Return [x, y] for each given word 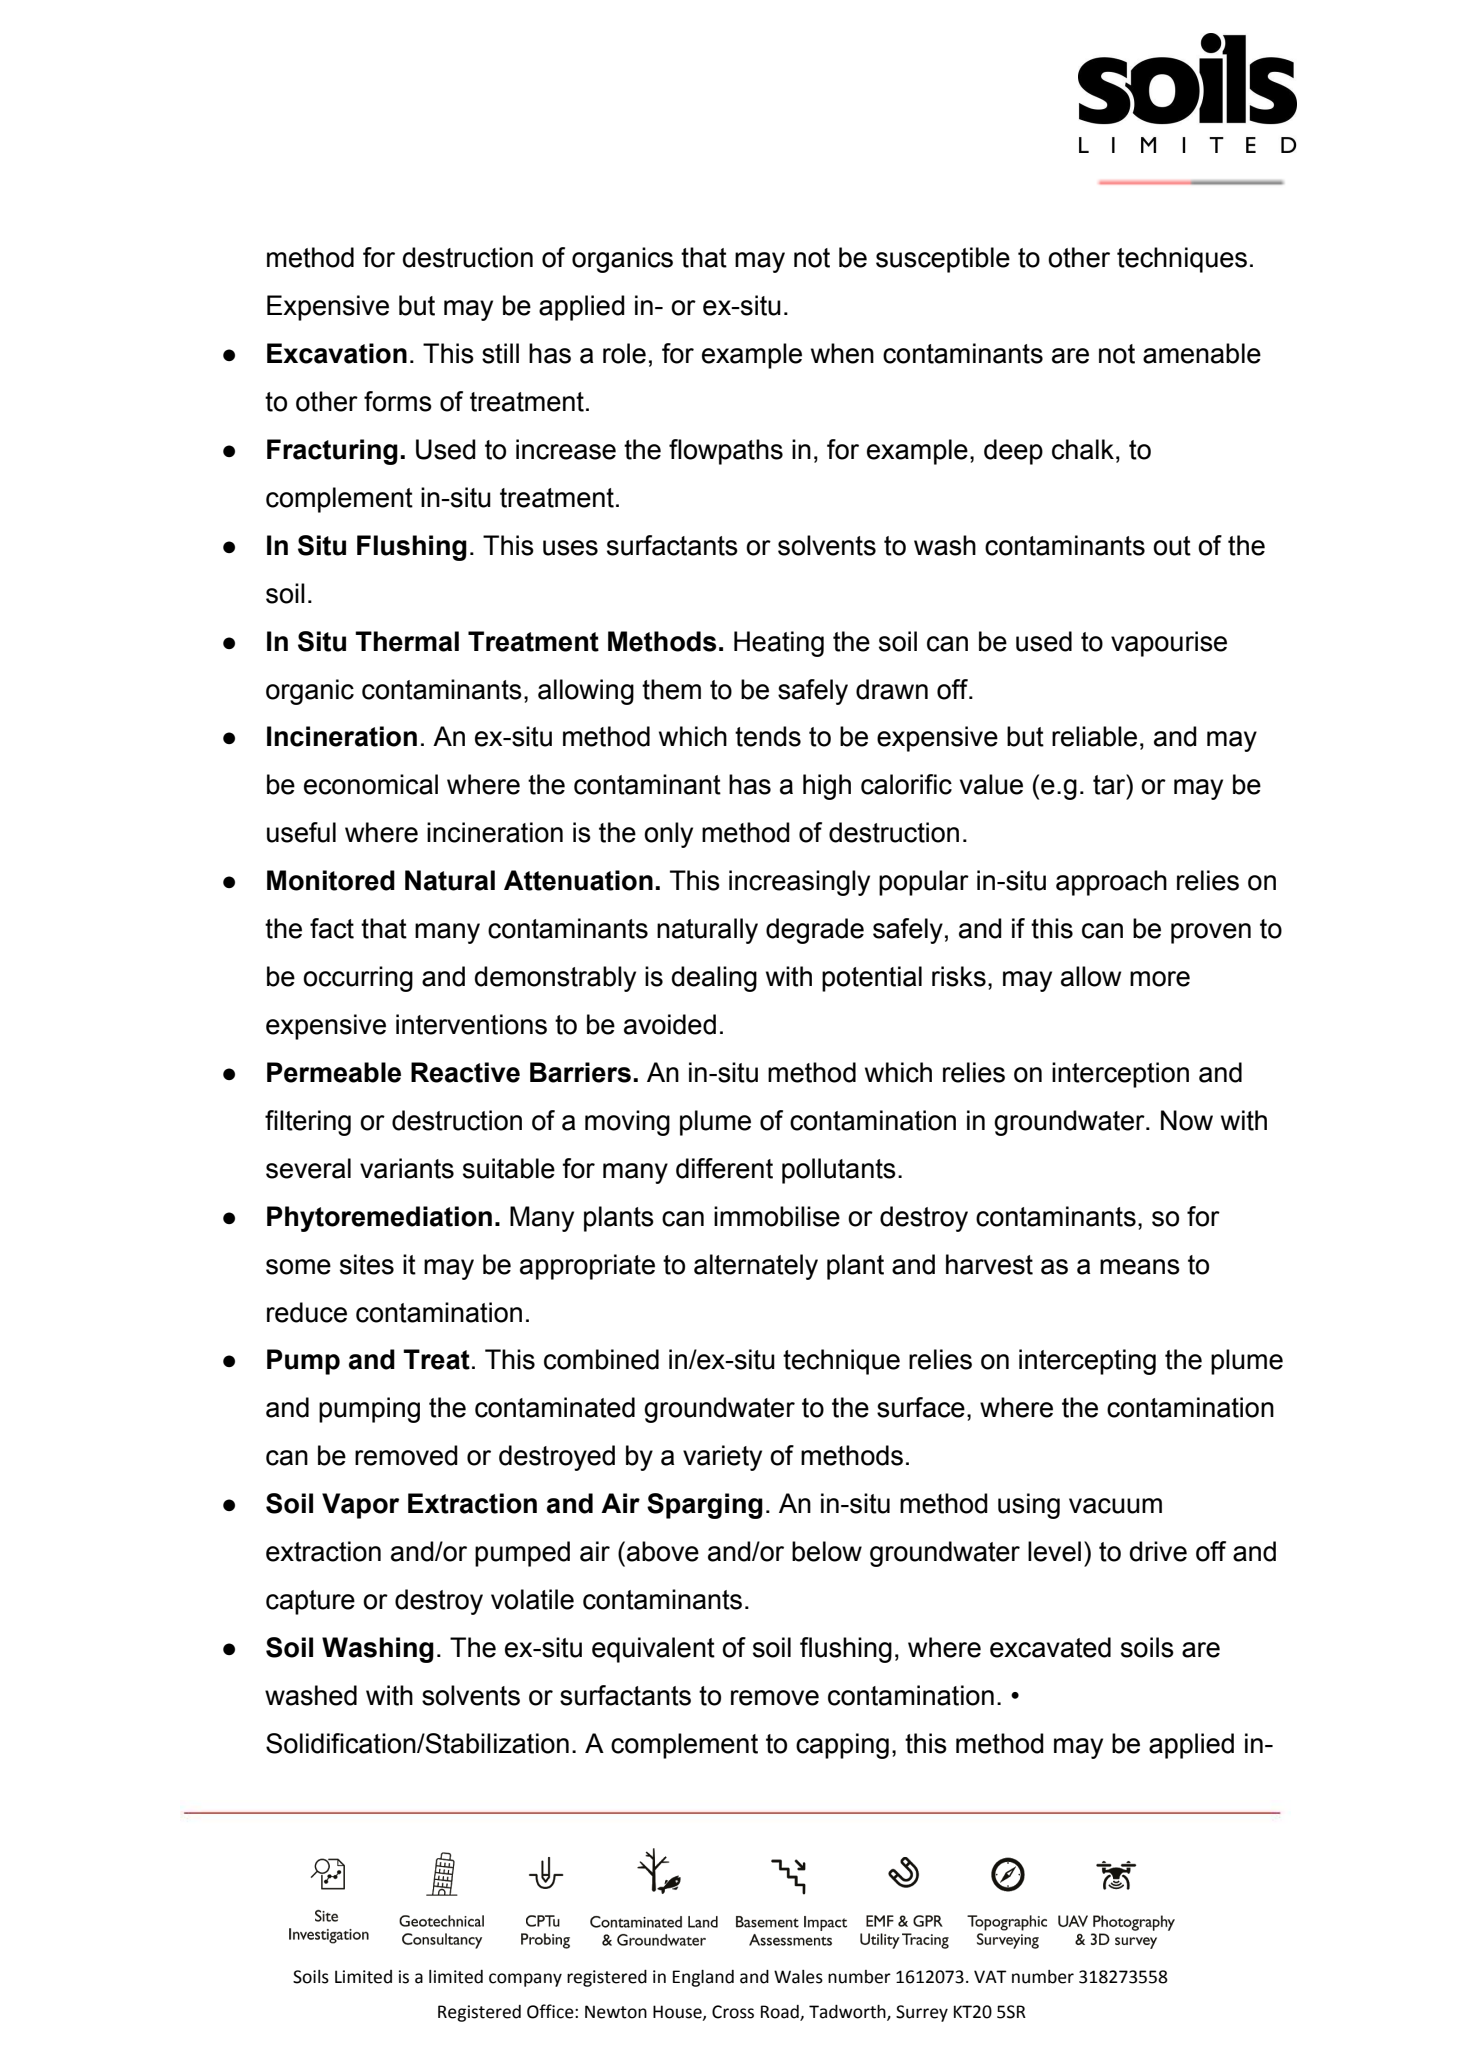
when [842, 353]
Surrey [922, 2013]
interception [1120, 1075]
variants [407, 1168]
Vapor [360, 1506]
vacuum [1115, 1506]
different [724, 1168]
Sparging [705, 1506]
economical [371, 784]
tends [768, 736]
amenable [1202, 353]
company [525, 1980]
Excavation [337, 353]
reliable [1094, 736]
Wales [798, 1977]
